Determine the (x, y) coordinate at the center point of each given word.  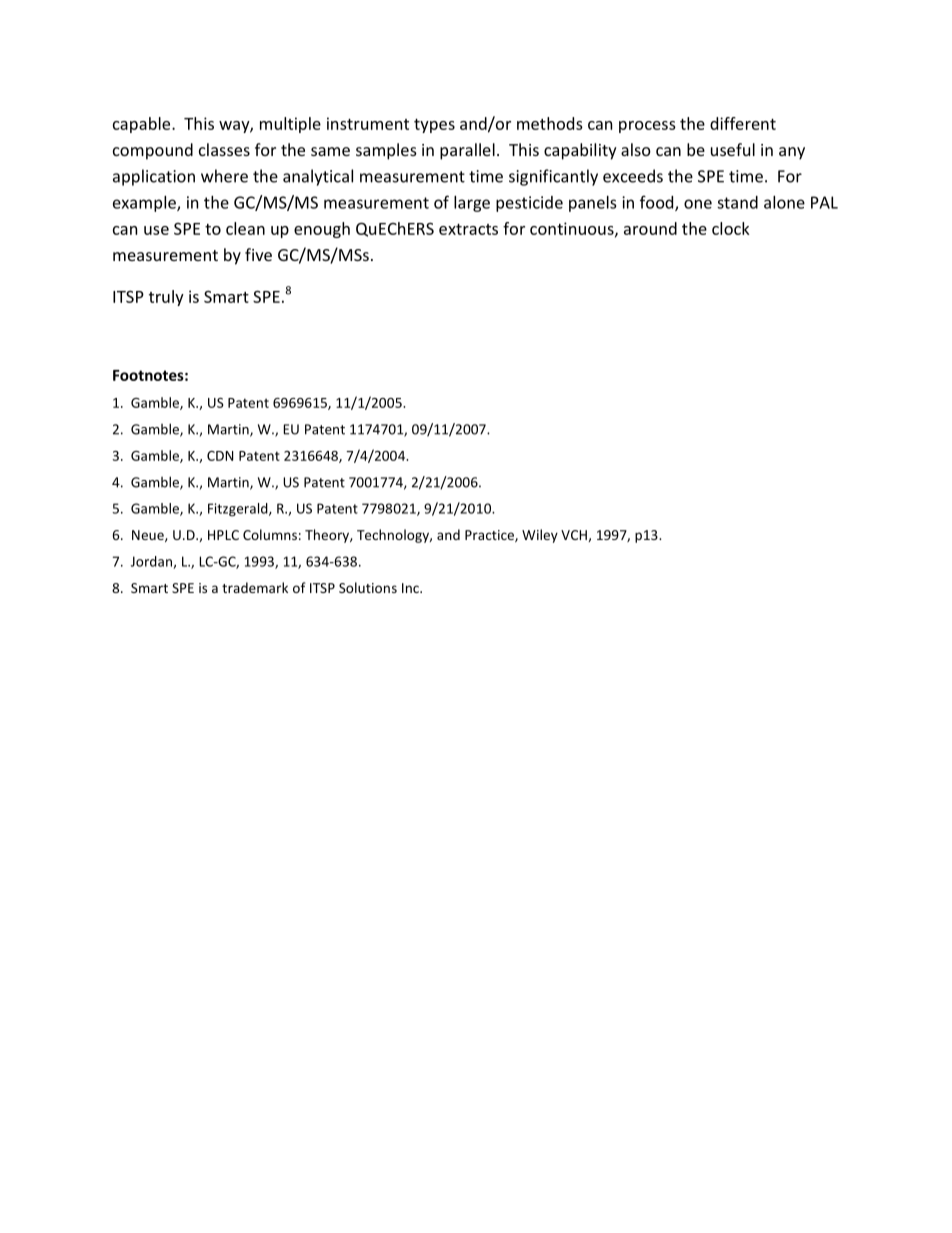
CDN (220, 456)
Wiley (540, 536)
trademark (255, 587)
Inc (411, 588)
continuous (573, 229)
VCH (574, 535)
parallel (467, 151)
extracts (468, 229)
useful (733, 149)
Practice (490, 536)
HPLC (223, 535)
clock (731, 228)
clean (245, 228)
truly (166, 298)
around (650, 228)
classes (224, 149)
